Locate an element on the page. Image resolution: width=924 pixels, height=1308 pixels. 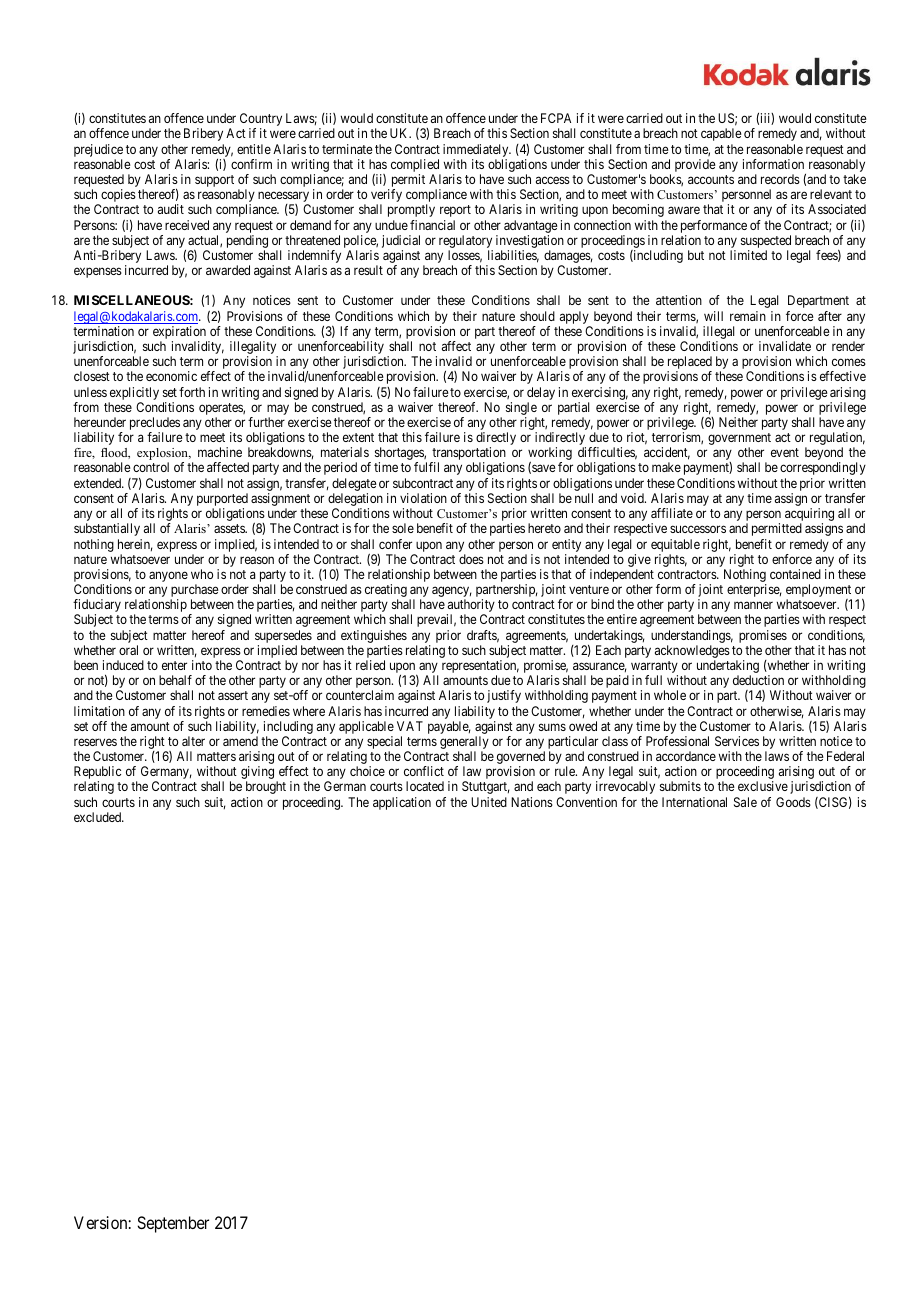
United is located at coordinates (489, 802).
